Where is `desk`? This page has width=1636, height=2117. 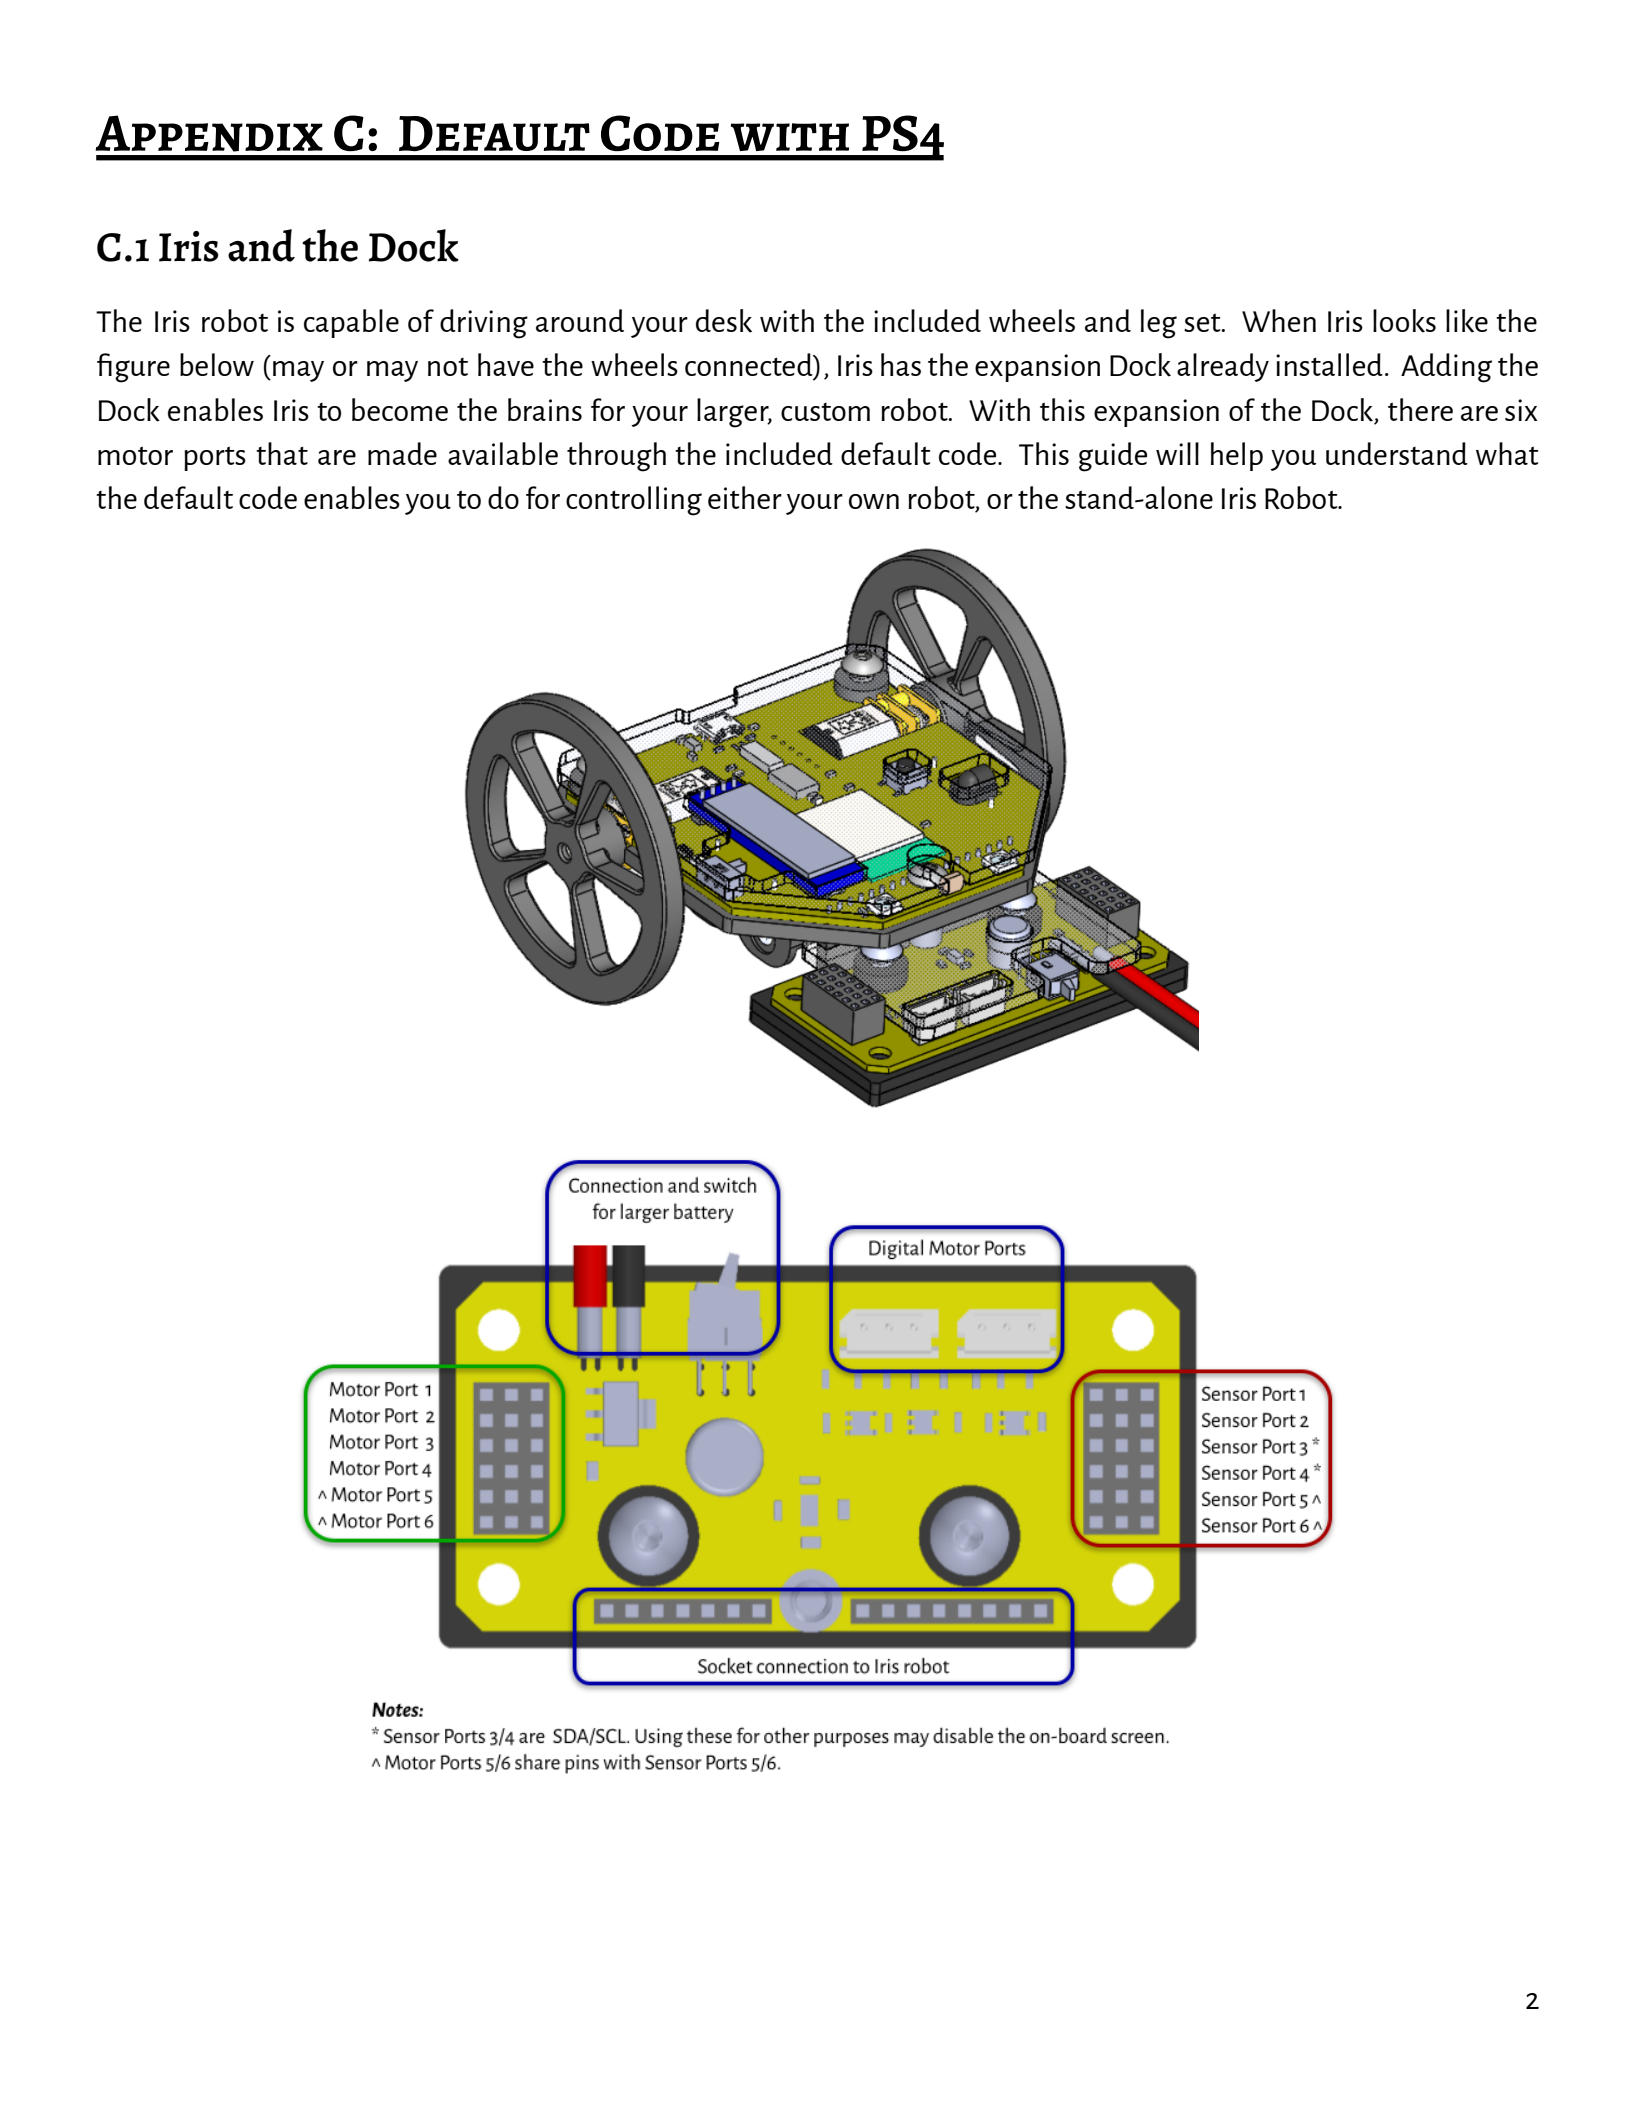 desk is located at coordinates (724, 321).
